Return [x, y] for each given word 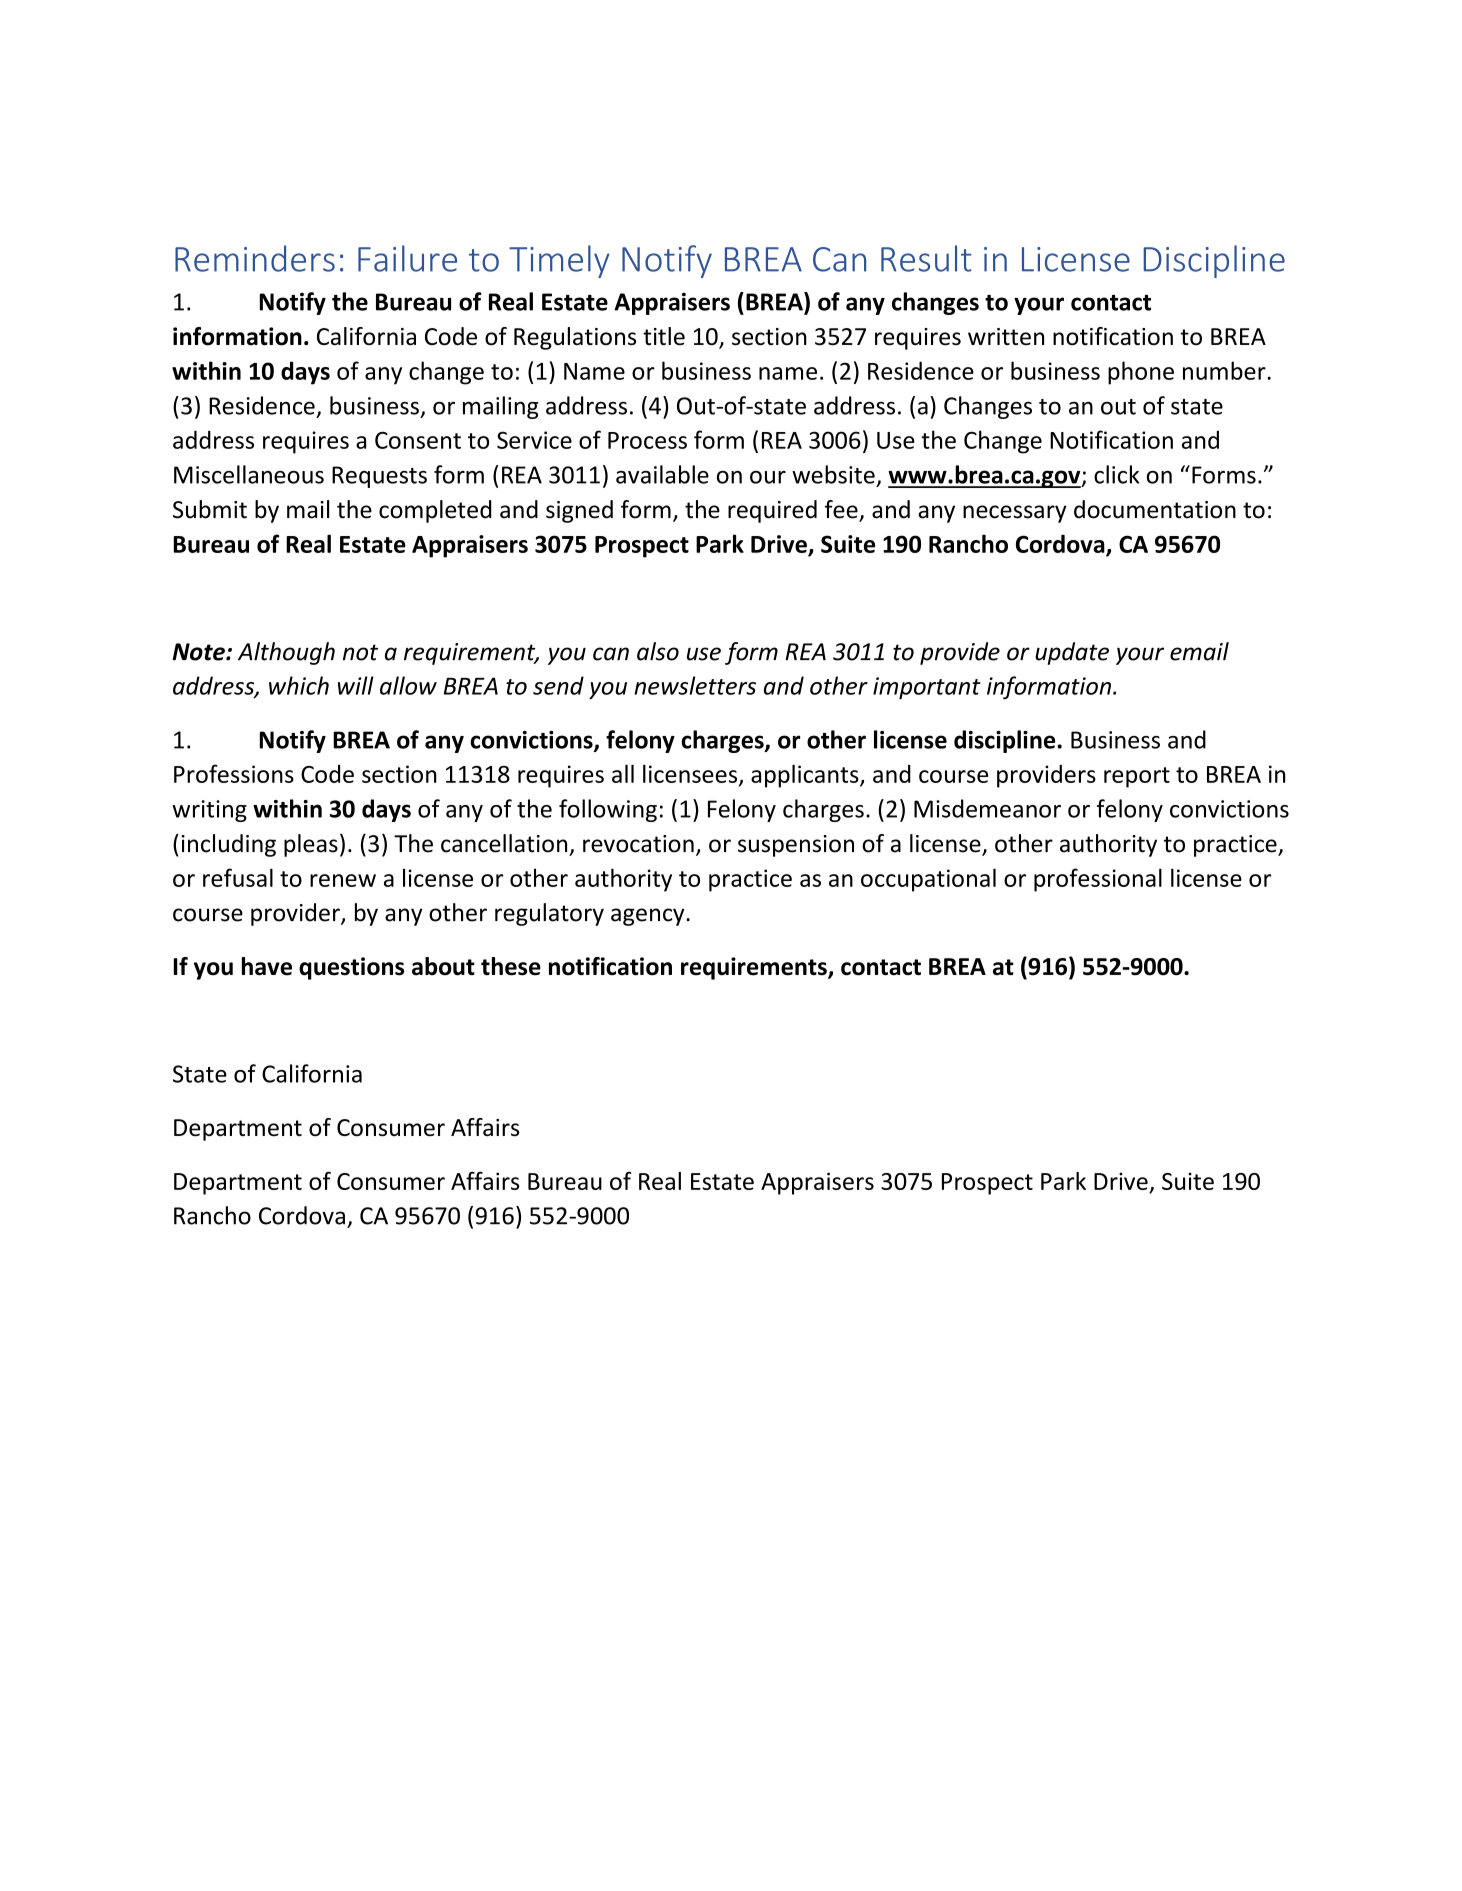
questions [351, 968]
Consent [418, 440]
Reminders [255, 258]
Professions [234, 773]
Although [286, 653]
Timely [559, 261]
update [1072, 653]
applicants [806, 776]
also [658, 651]
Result [926, 258]
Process [647, 440]
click [1116, 474]
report [1137, 777]
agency [649, 917]
